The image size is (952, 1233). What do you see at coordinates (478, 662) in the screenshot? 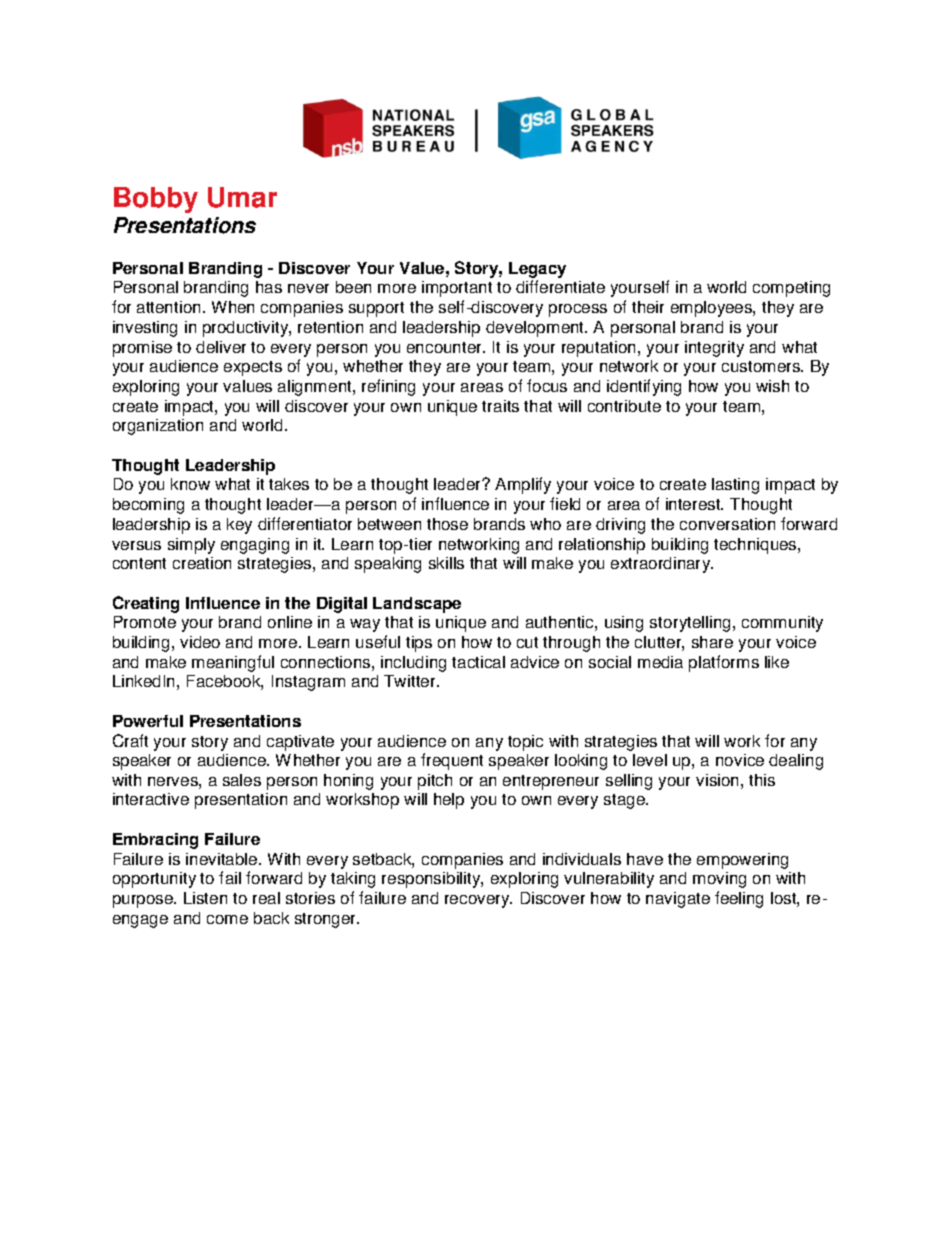
I see `tactical` at bounding box center [478, 662].
